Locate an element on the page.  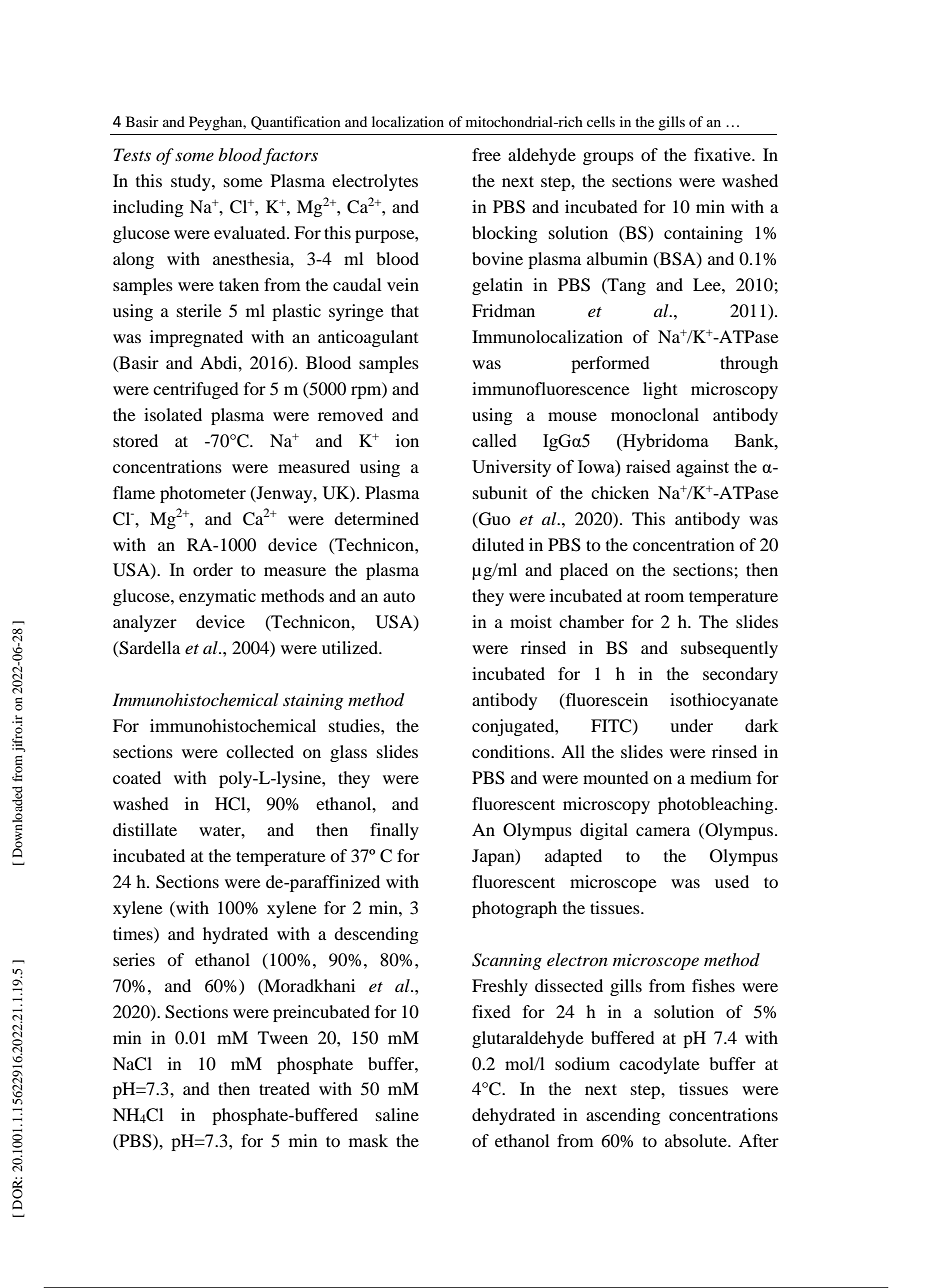
saline is located at coordinates (397, 1114).
